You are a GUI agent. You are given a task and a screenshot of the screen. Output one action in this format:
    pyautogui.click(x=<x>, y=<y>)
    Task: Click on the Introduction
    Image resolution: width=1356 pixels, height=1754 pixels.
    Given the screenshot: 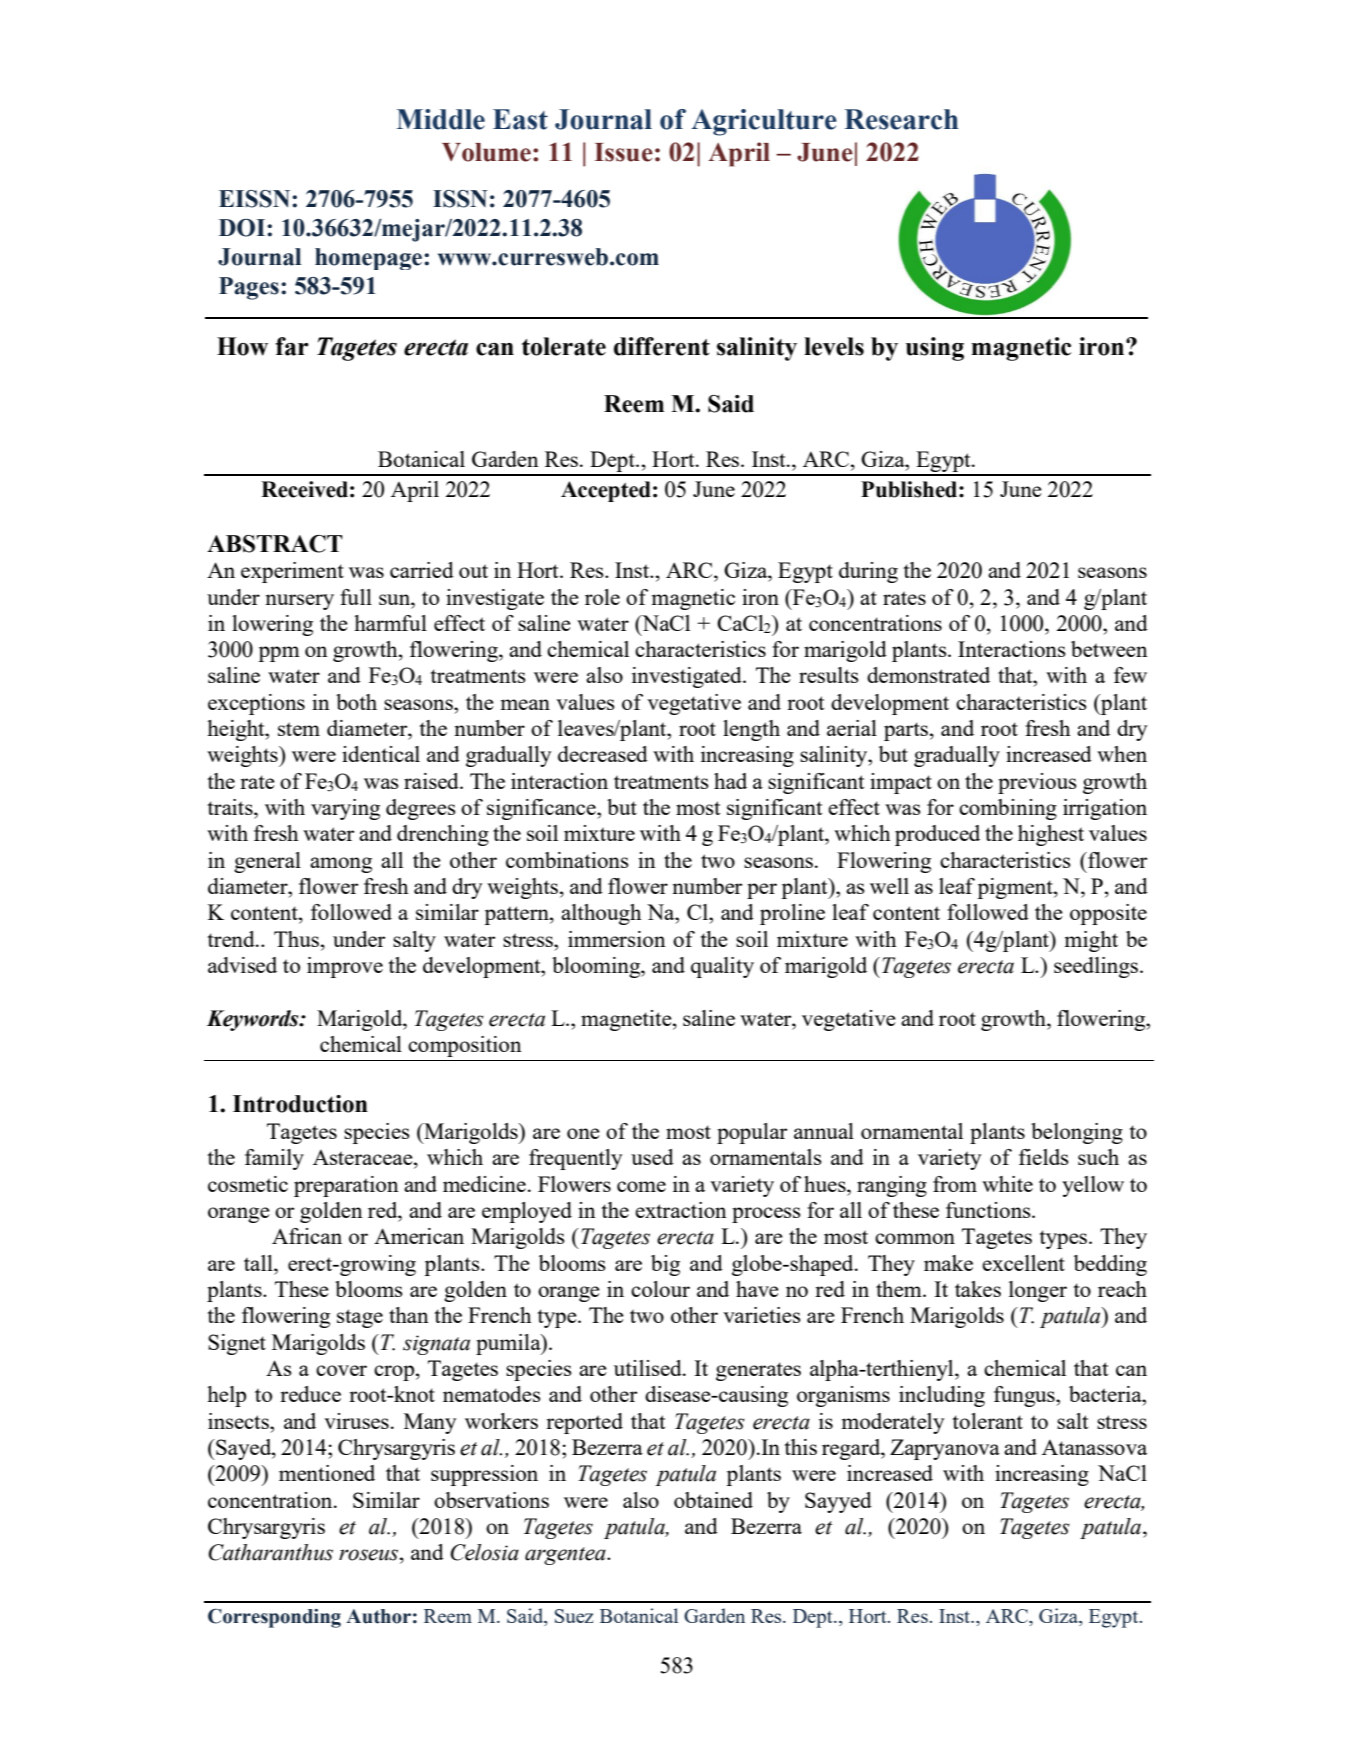 What is the action you would take?
    pyautogui.click(x=300, y=1104)
